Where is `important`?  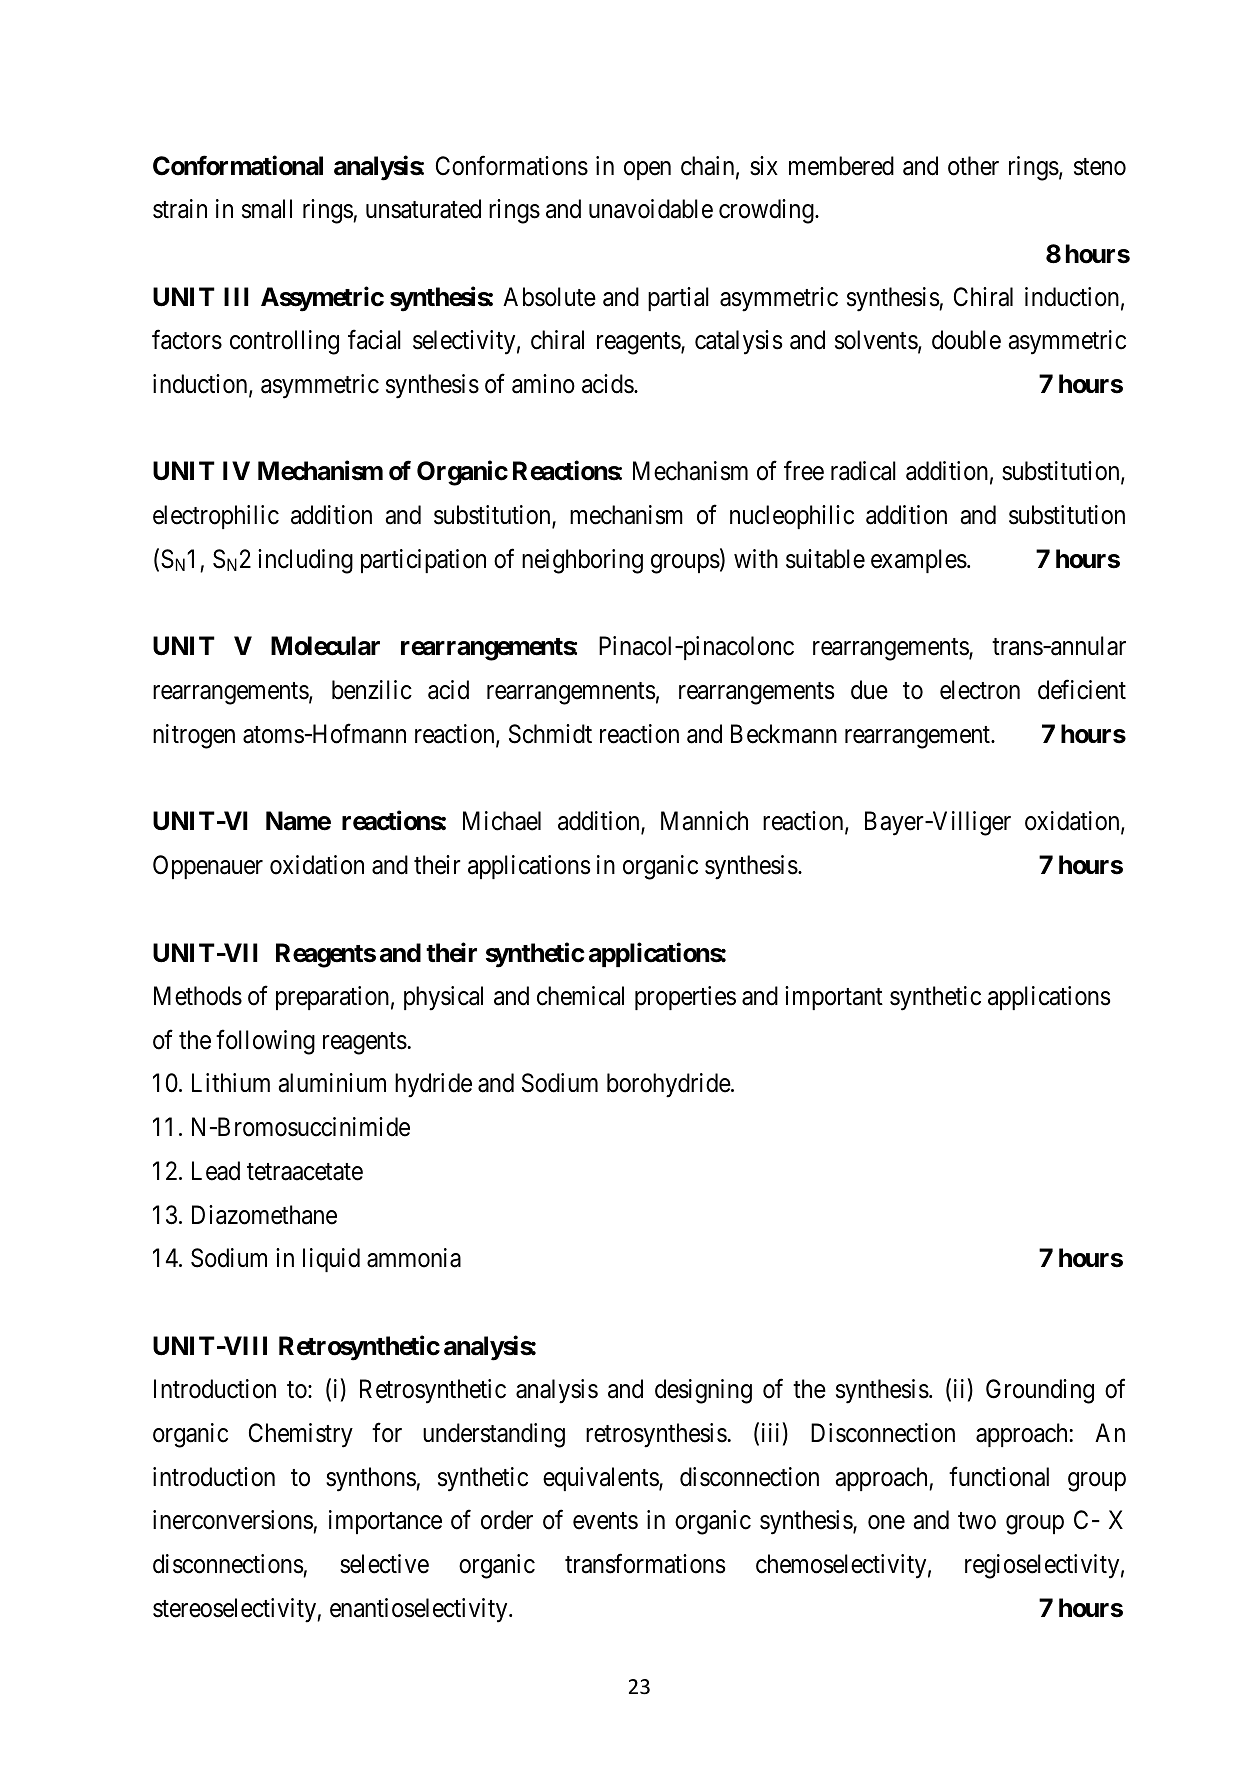 important is located at coordinates (834, 998).
